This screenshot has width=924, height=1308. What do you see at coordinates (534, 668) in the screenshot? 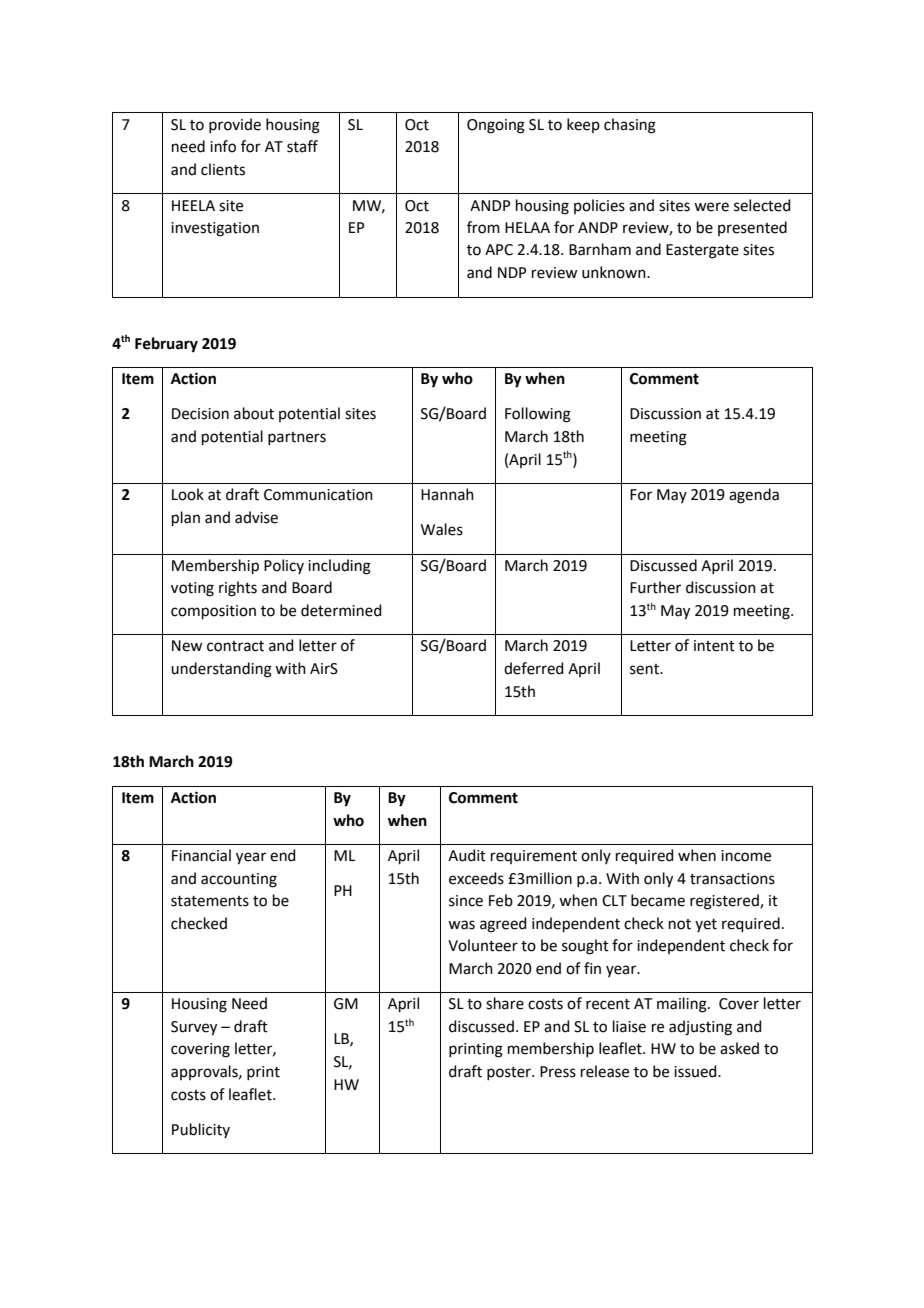
I see `deferred` at bounding box center [534, 668].
